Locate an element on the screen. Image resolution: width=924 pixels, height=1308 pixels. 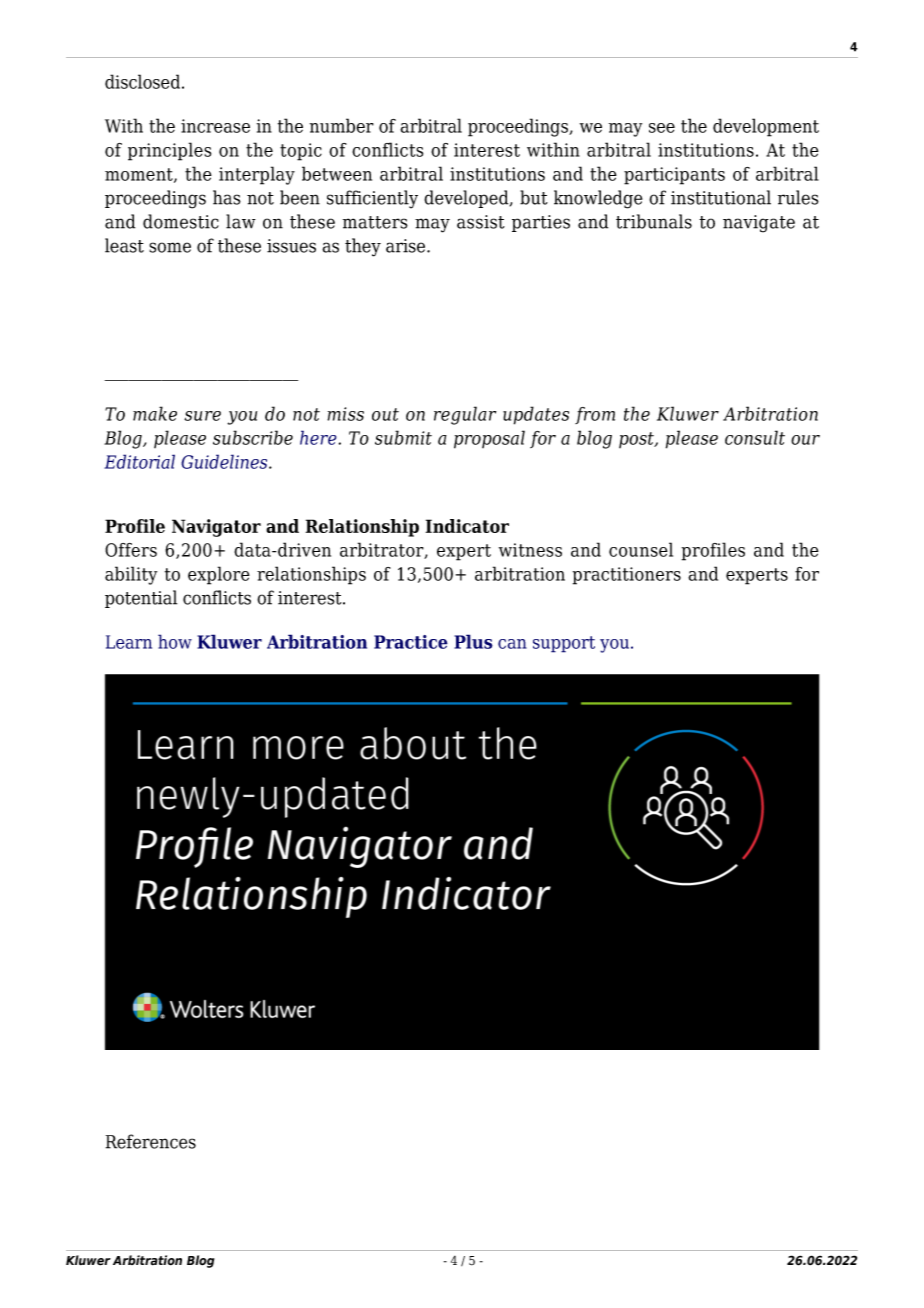
principles is located at coordinates (169, 151).
